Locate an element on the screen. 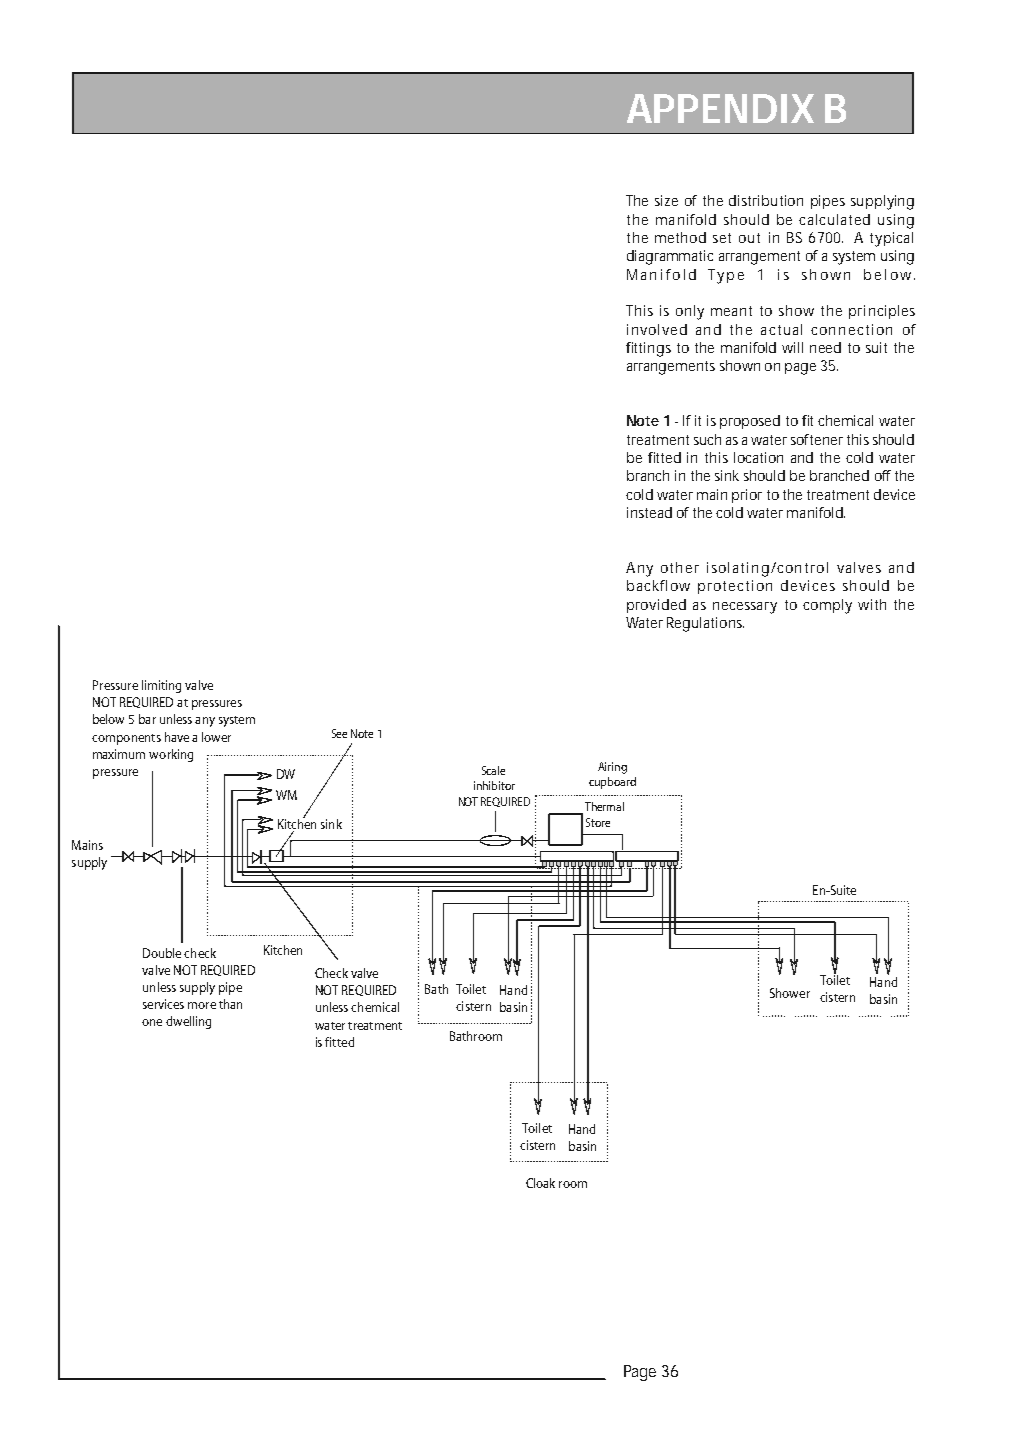 The height and width of the screenshot is (1429, 1010). distribution is located at coordinates (766, 200).
